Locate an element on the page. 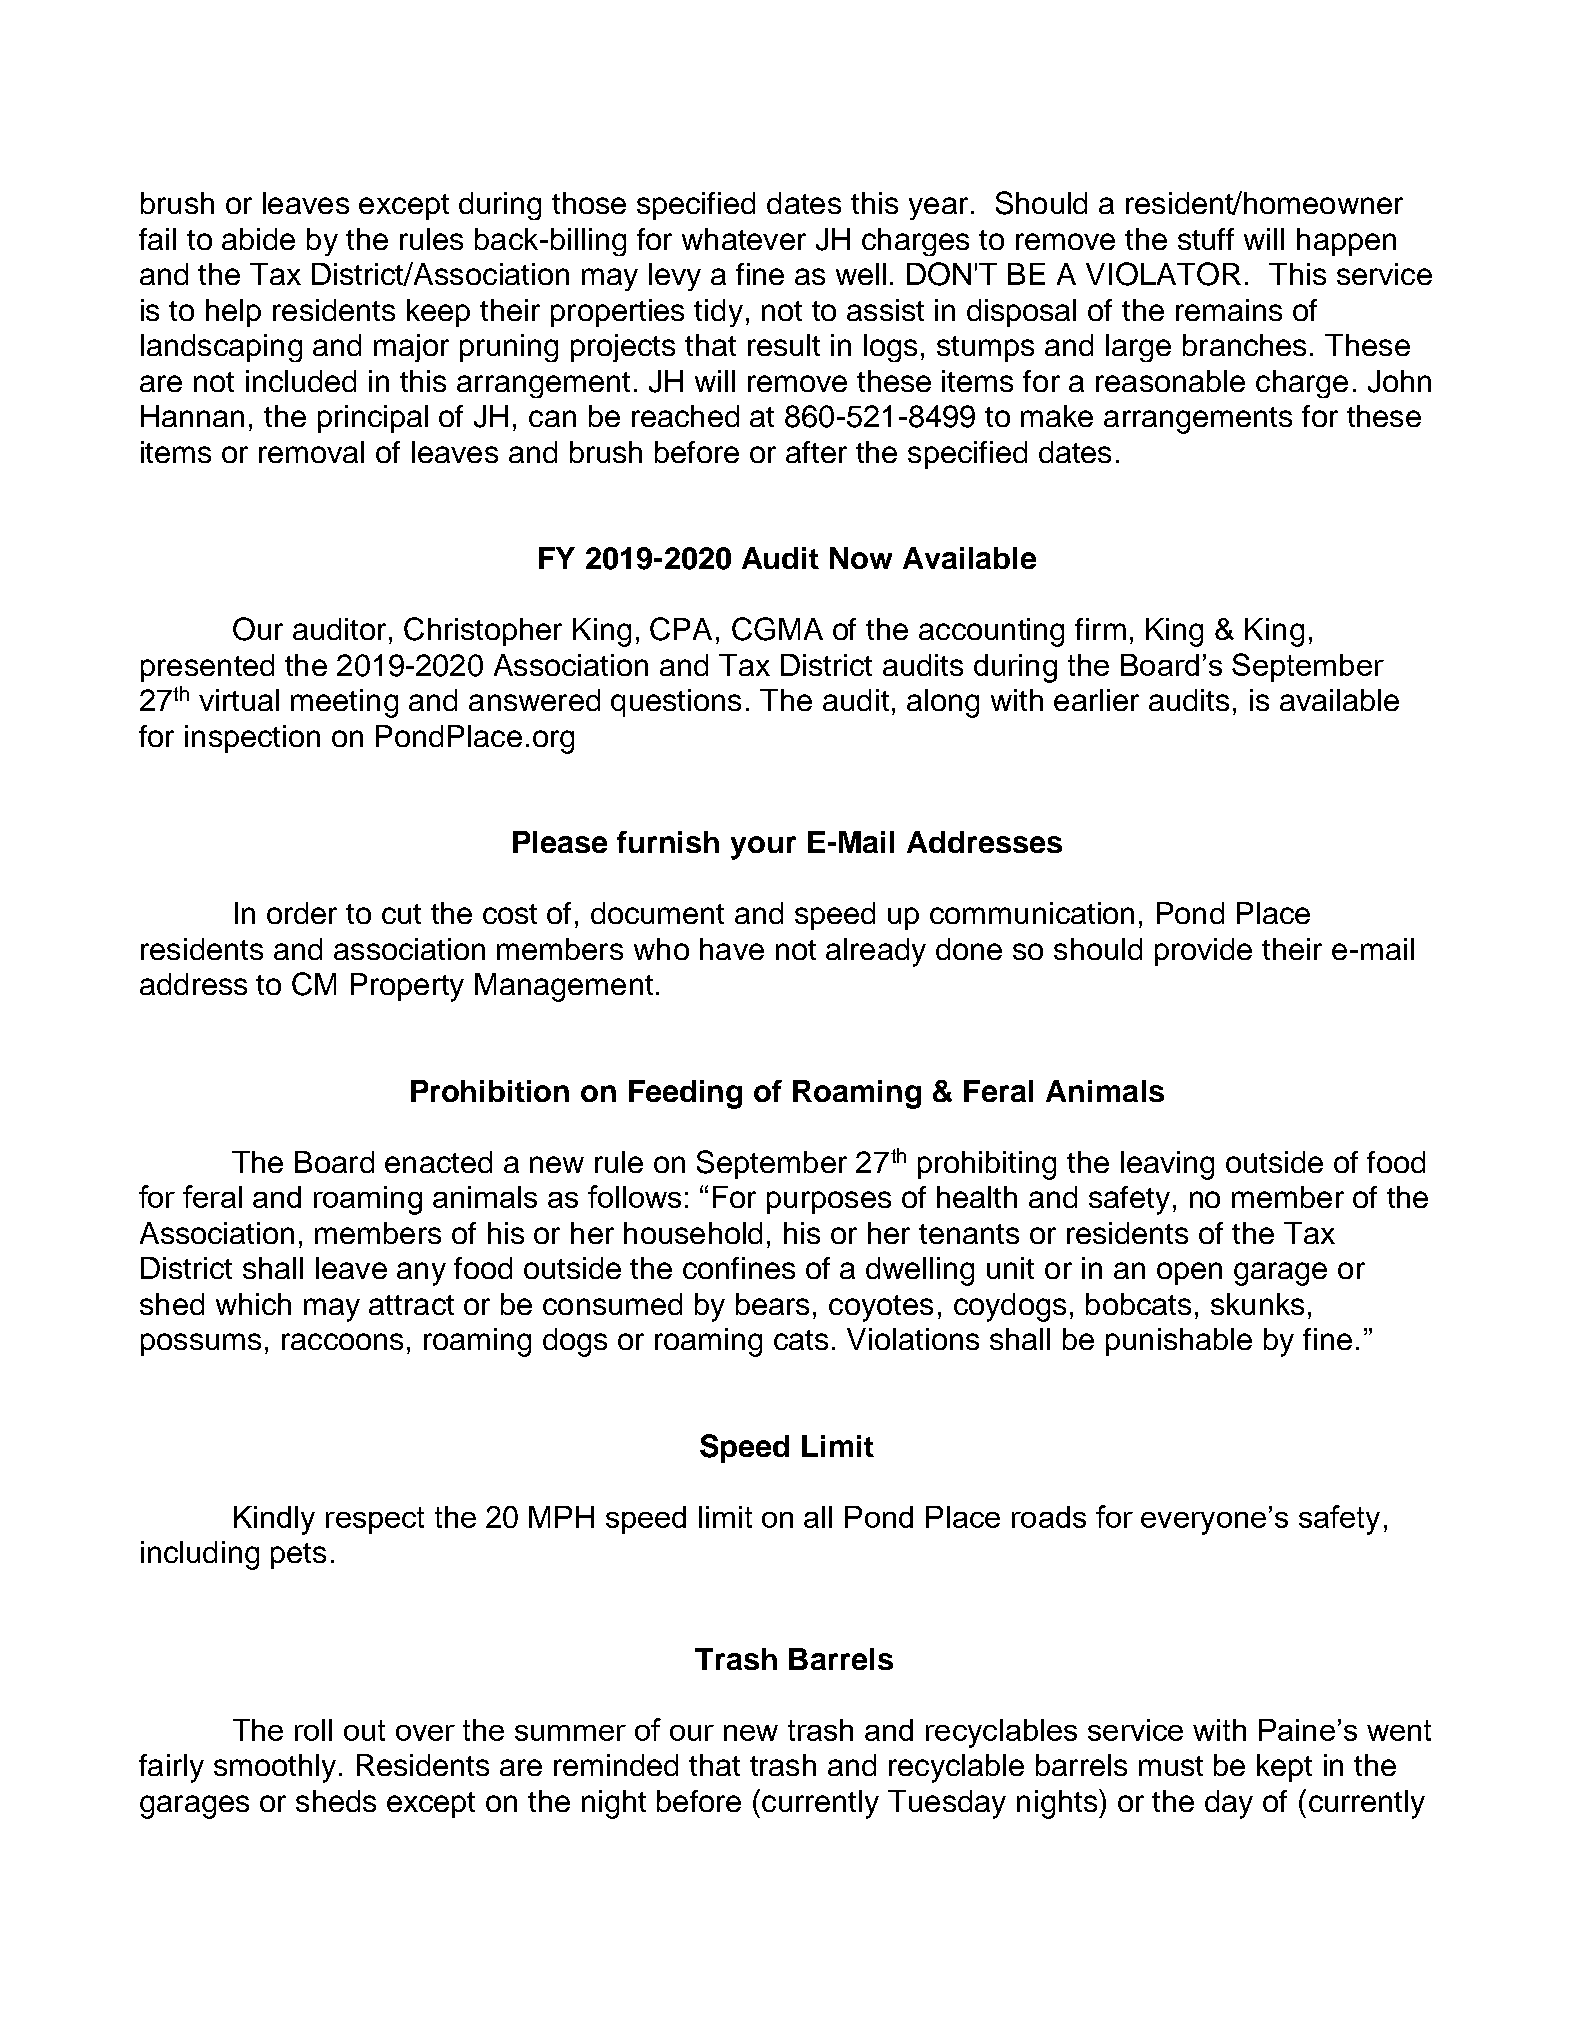 This image has height=2037, width=1574. provide is located at coordinates (1203, 952).
